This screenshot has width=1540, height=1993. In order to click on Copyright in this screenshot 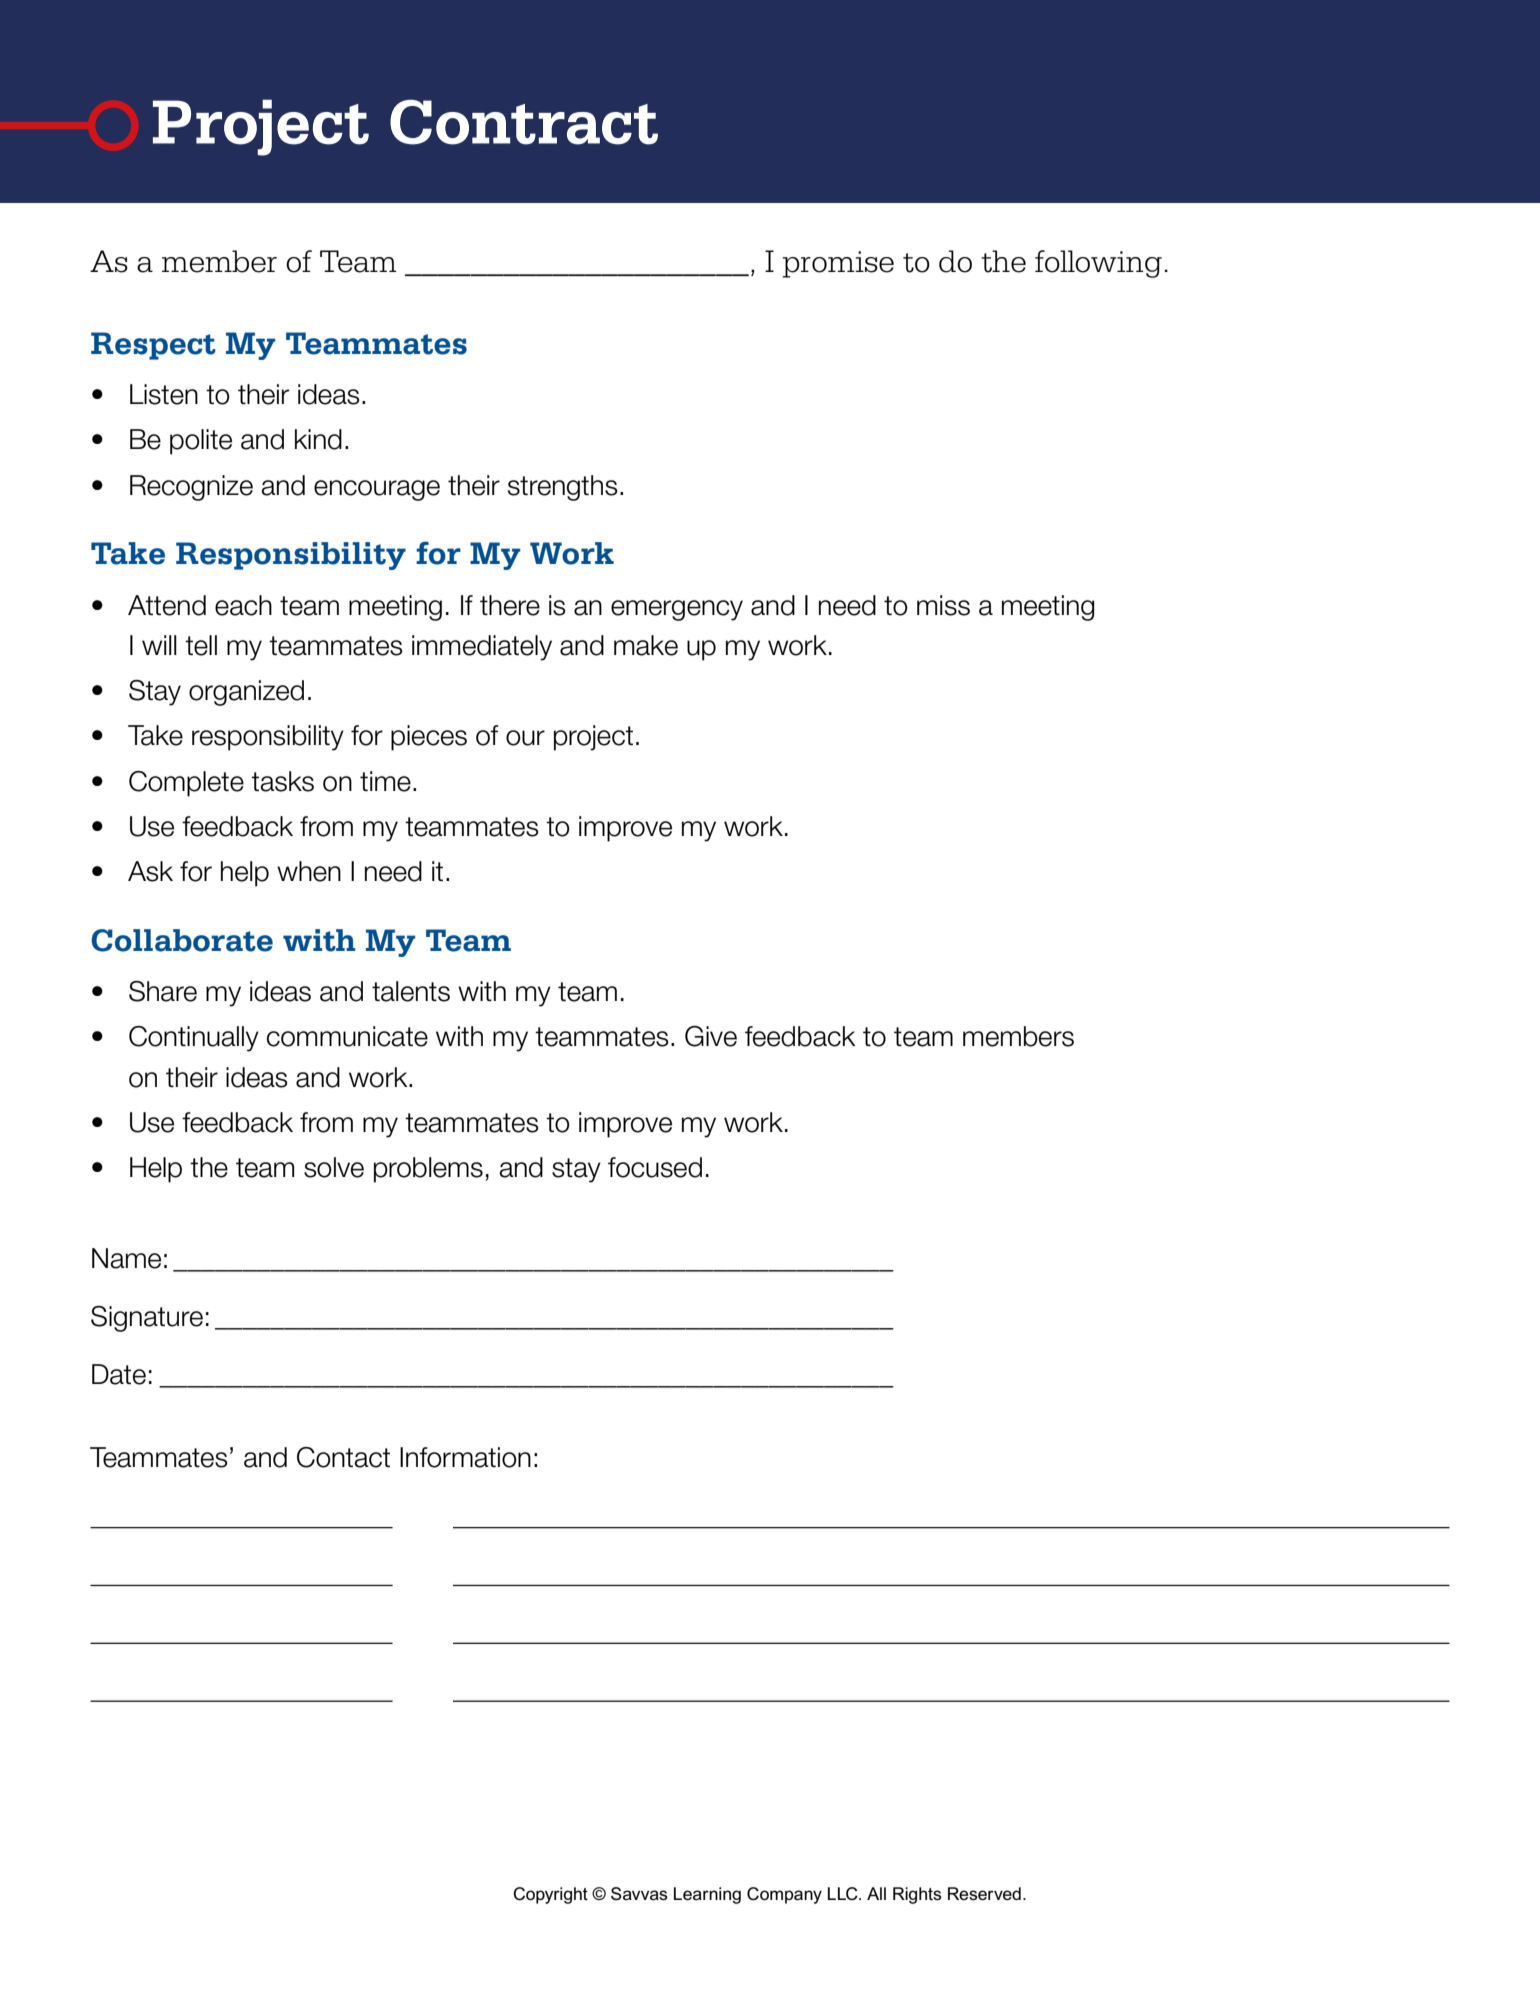, I will do `click(550, 1895)`.
